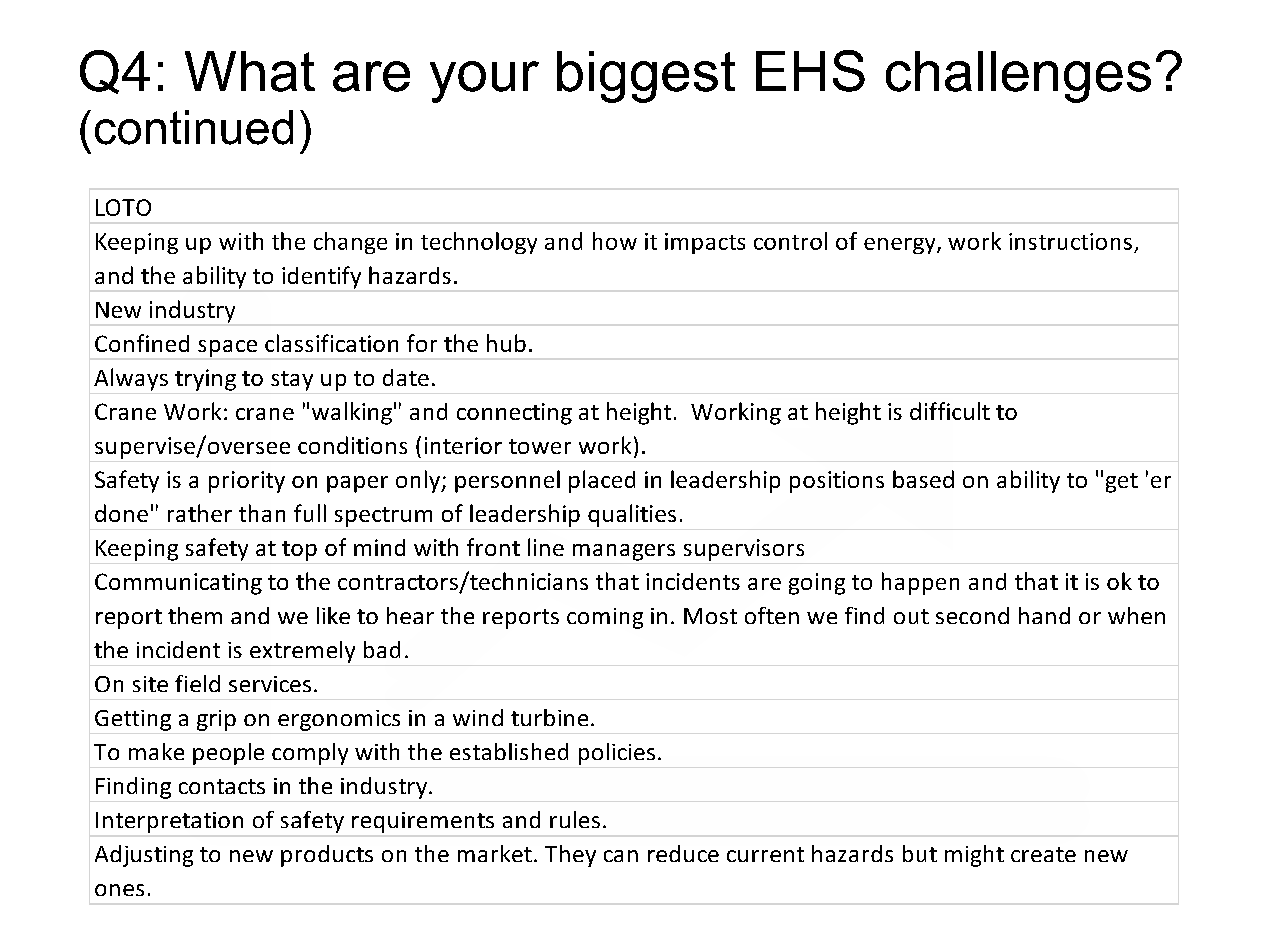 This screenshot has width=1270, height=952. Describe the element at coordinates (646, 77) in the screenshot. I see `biggest` at that location.
